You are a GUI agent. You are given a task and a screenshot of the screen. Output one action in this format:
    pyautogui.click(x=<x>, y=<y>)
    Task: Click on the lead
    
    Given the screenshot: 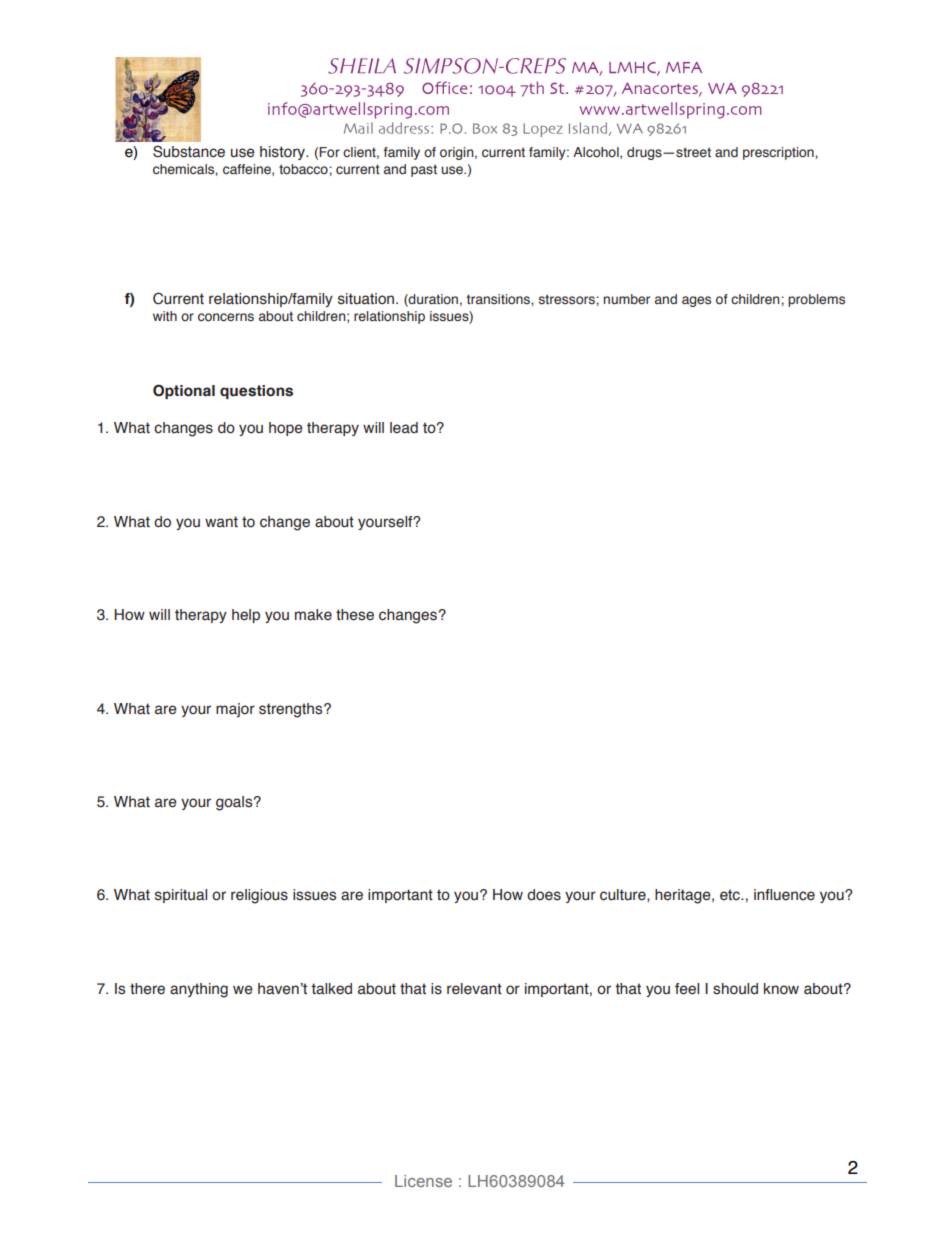 What is the action you would take?
    pyautogui.click(x=404, y=428)
